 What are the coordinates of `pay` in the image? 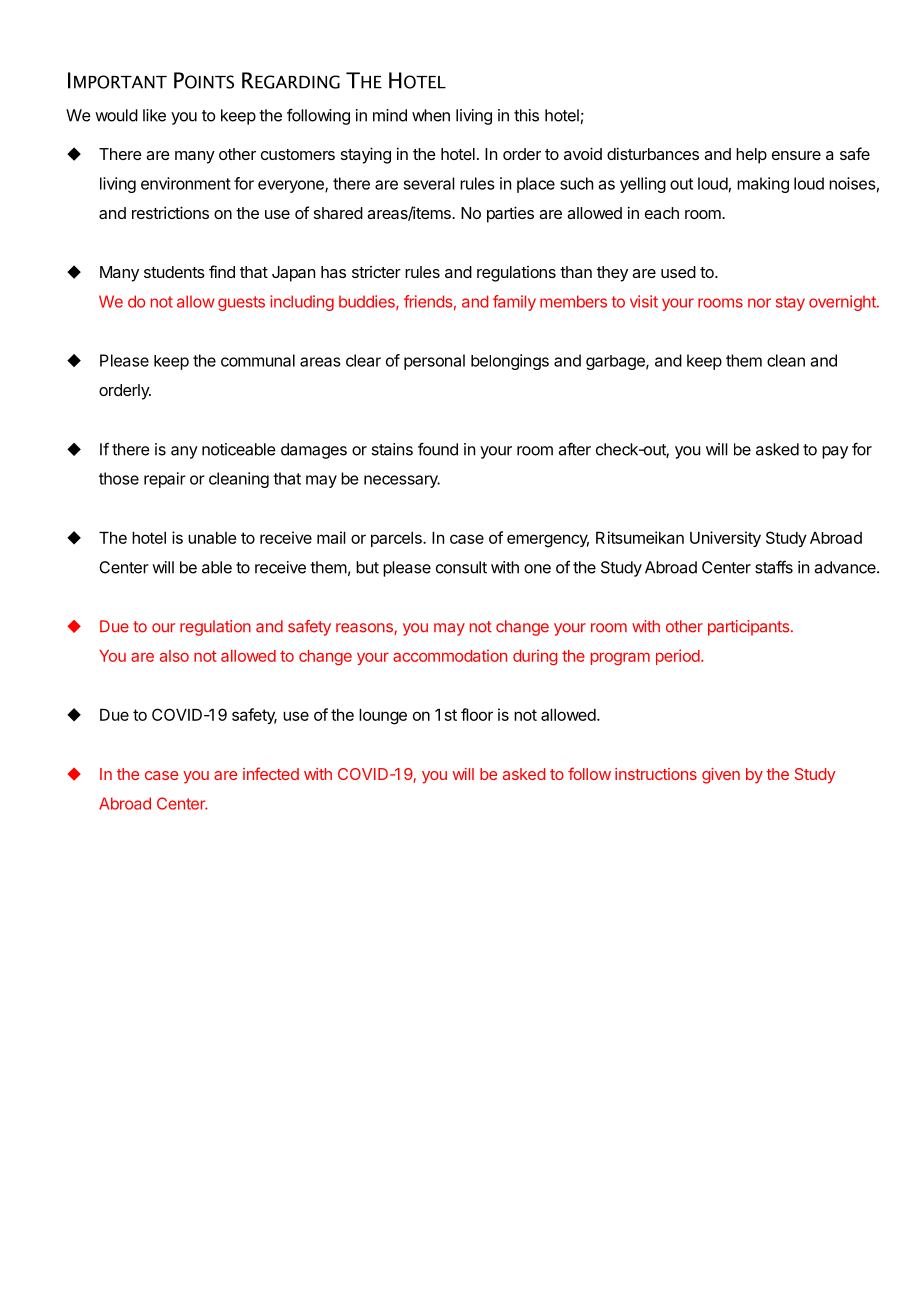 It's located at (835, 452).
